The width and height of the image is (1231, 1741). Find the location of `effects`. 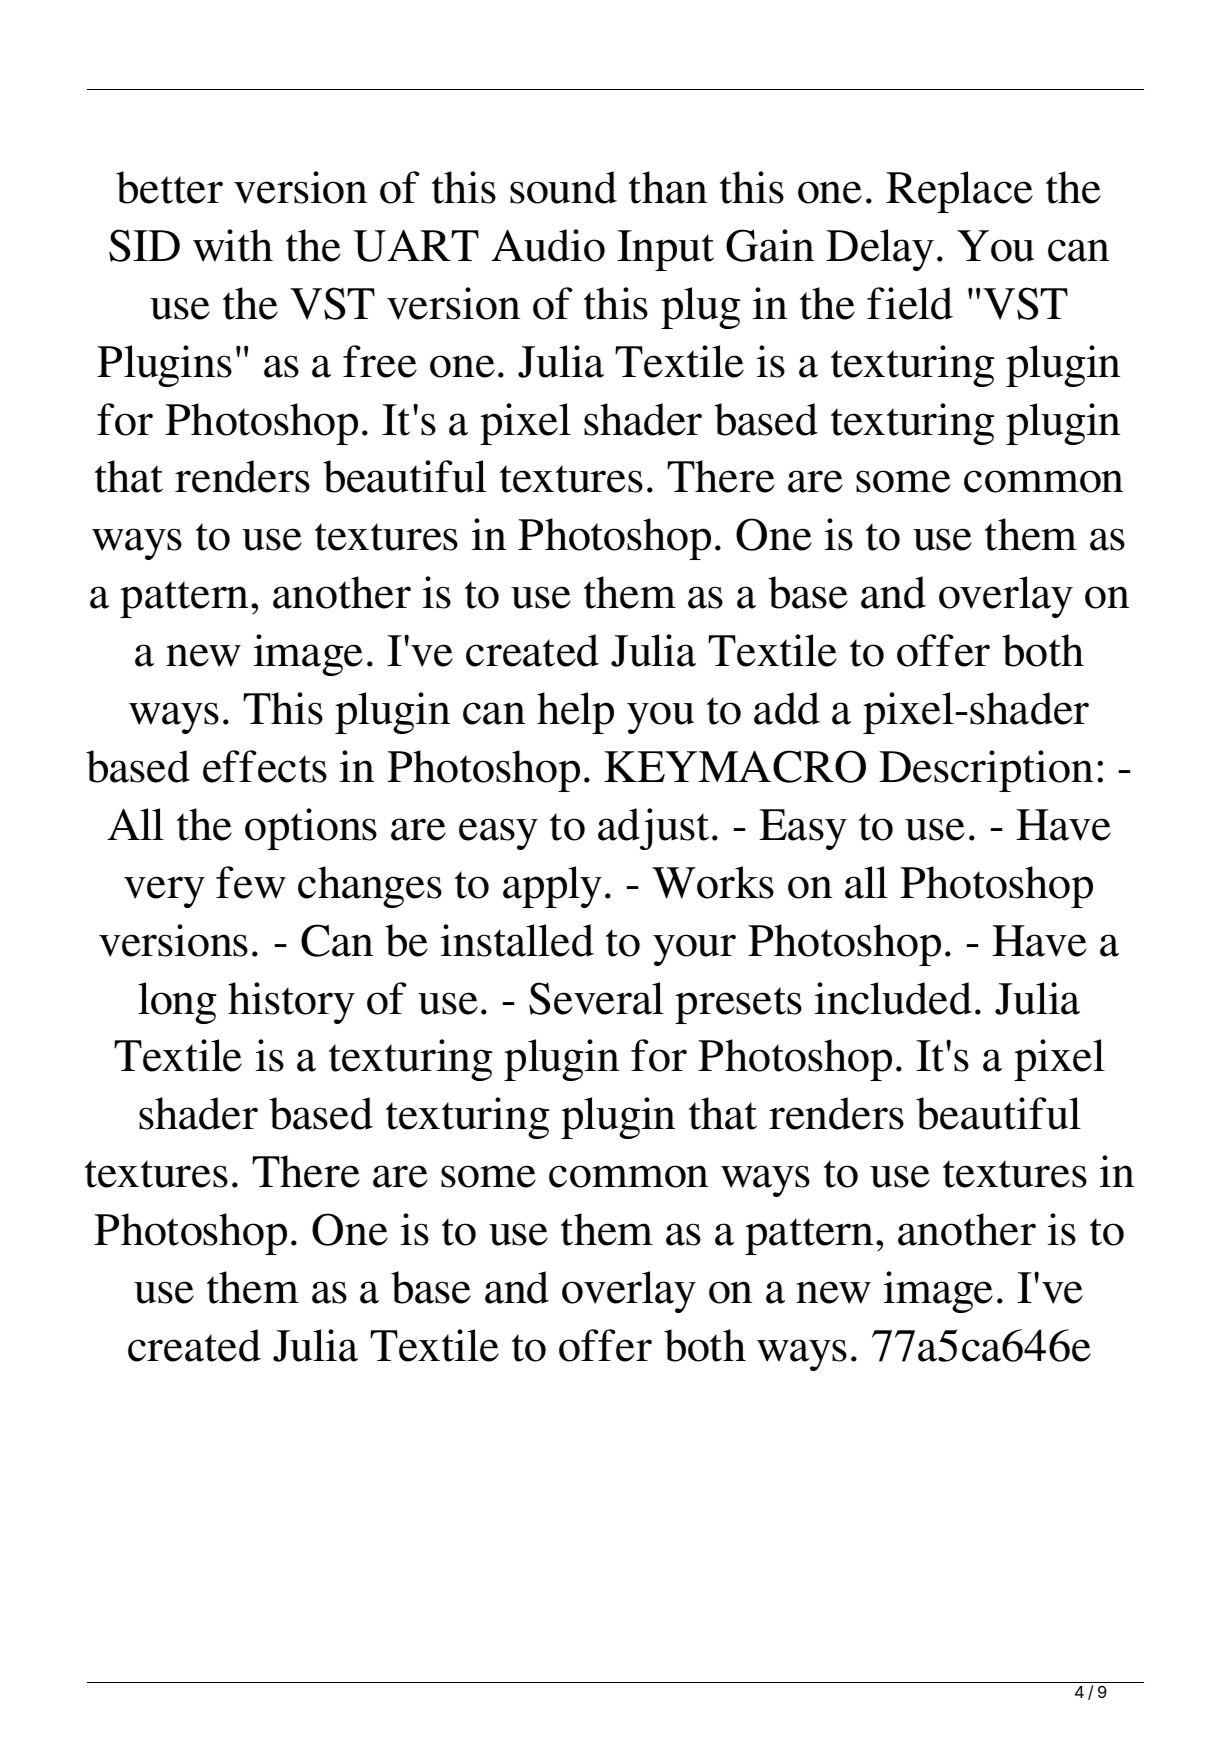

effects is located at coordinates (265, 766).
